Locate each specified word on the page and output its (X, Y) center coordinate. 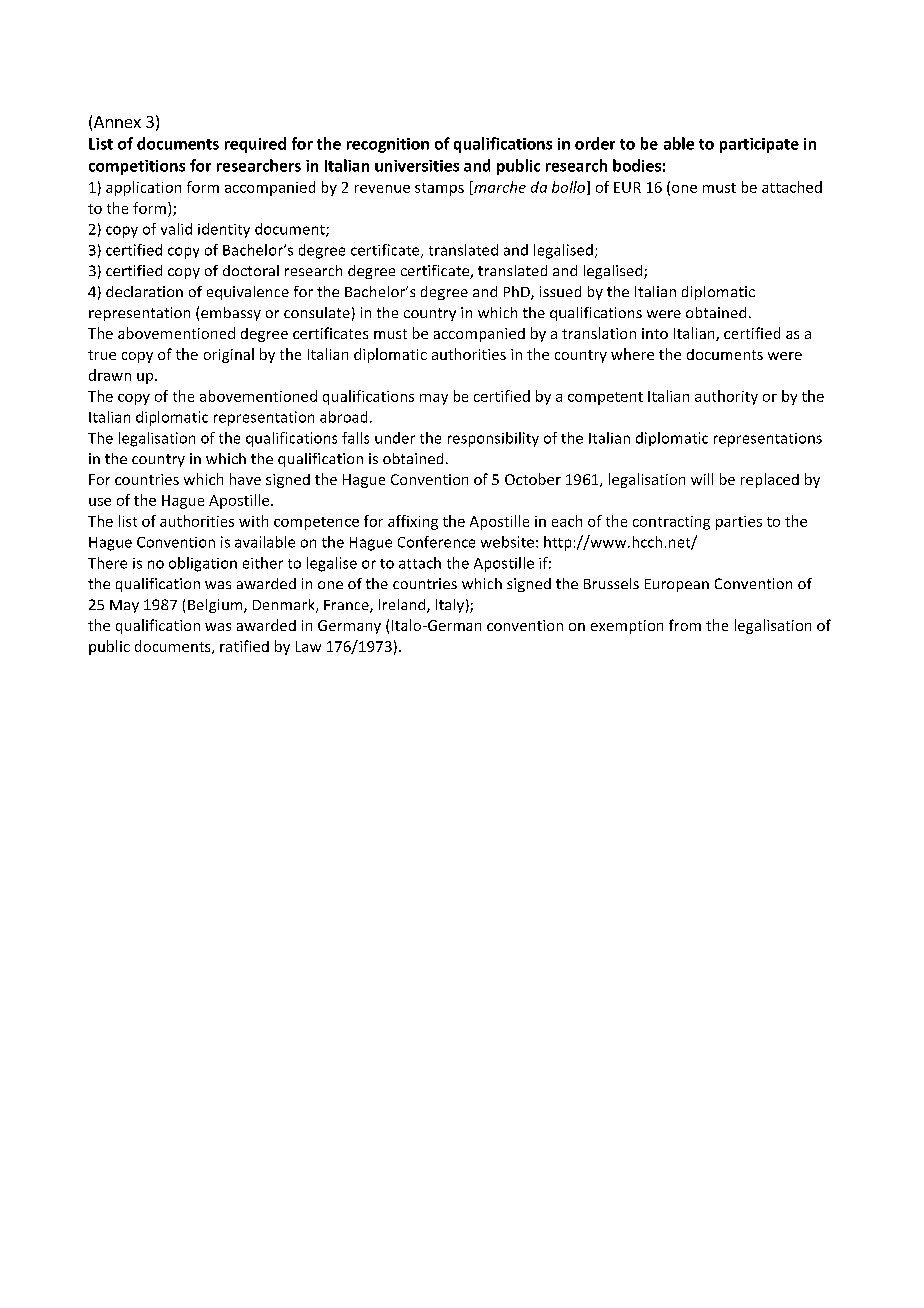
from (685, 625)
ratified (244, 646)
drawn (110, 375)
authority (726, 397)
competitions (137, 167)
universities (417, 166)
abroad (343, 417)
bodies (637, 165)
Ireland (403, 606)
